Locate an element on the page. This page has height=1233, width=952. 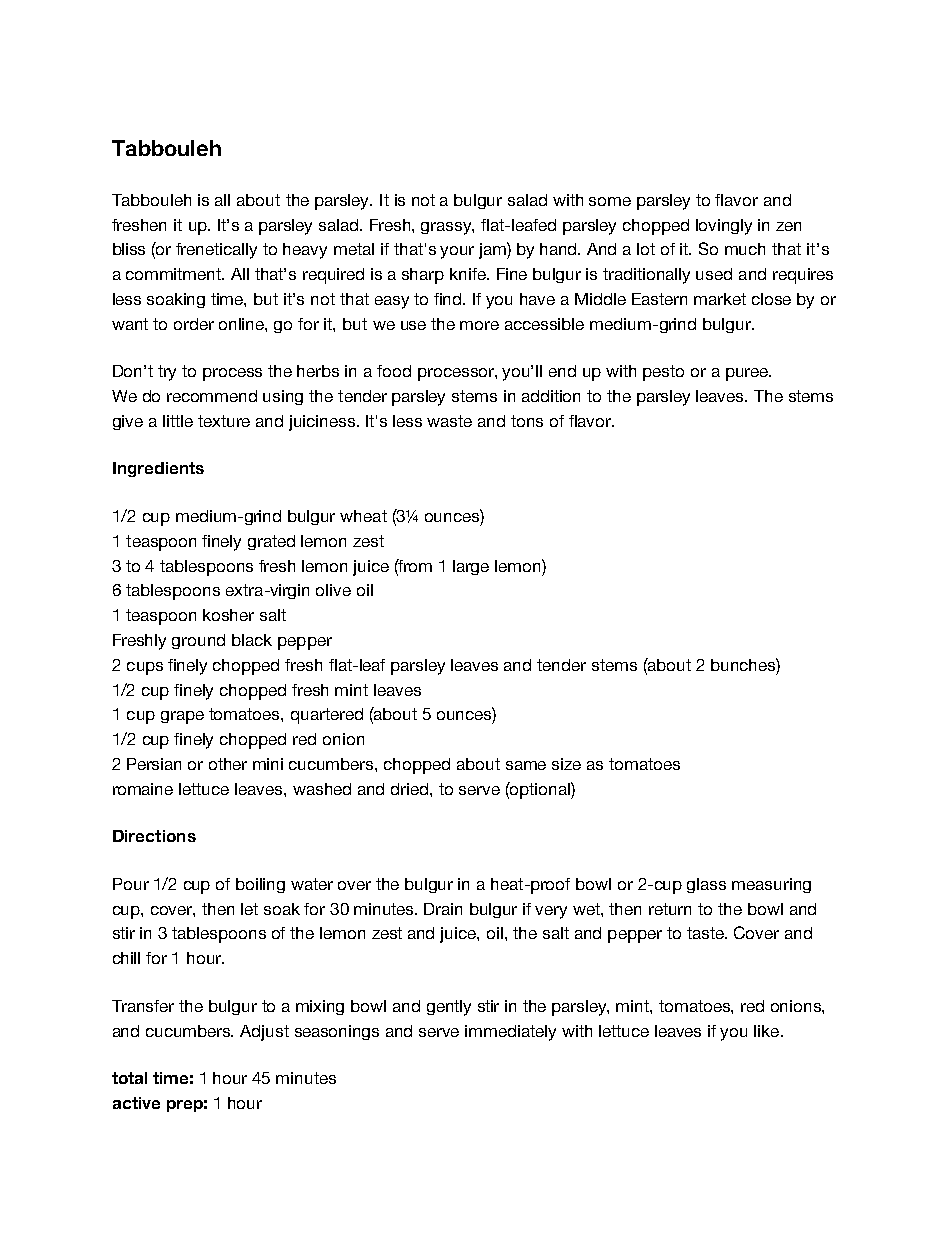
glass is located at coordinates (706, 885).
